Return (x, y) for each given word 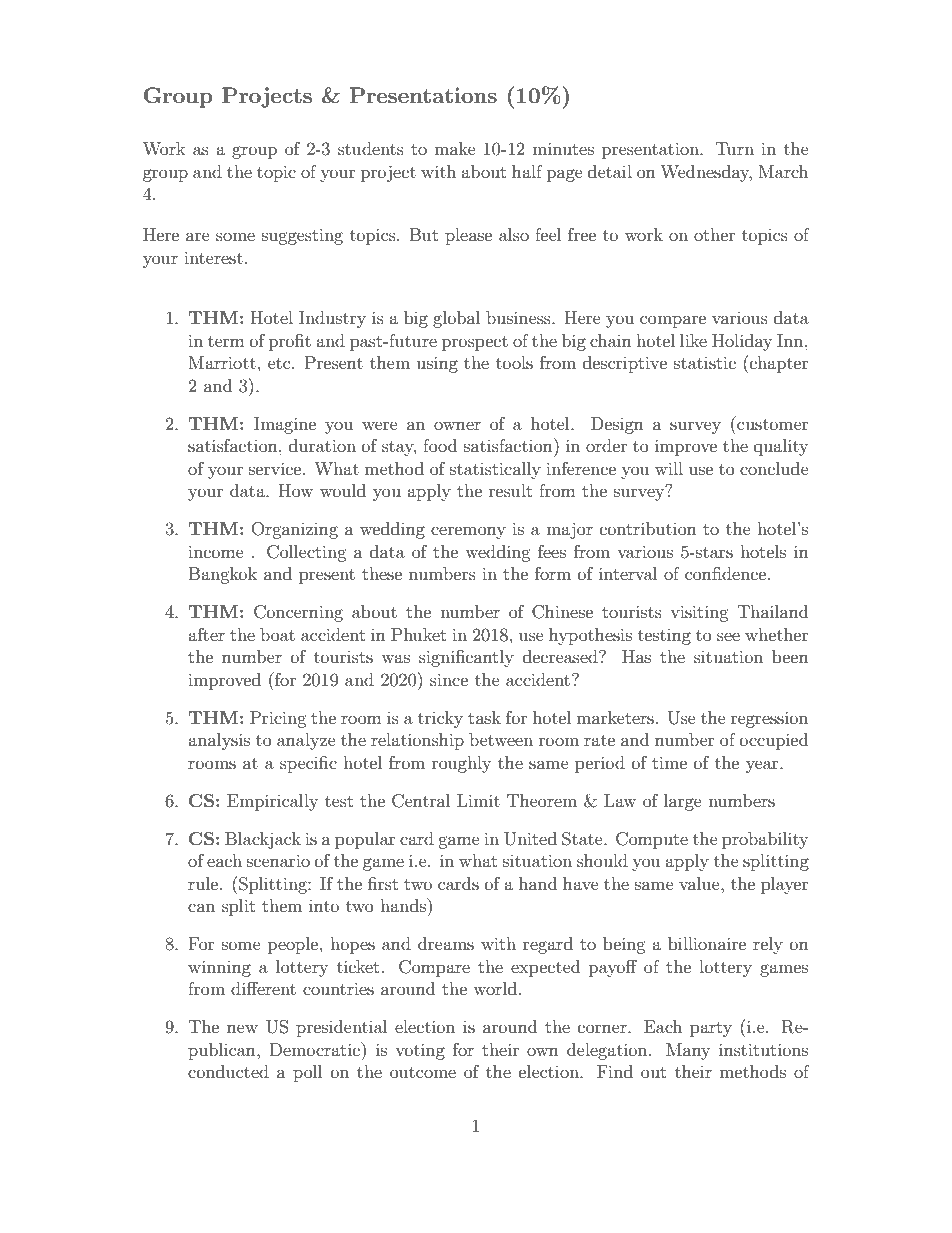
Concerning (298, 613)
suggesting (302, 236)
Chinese (562, 612)
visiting (699, 613)
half (527, 171)
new (242, 1028)
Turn (734, 148)
